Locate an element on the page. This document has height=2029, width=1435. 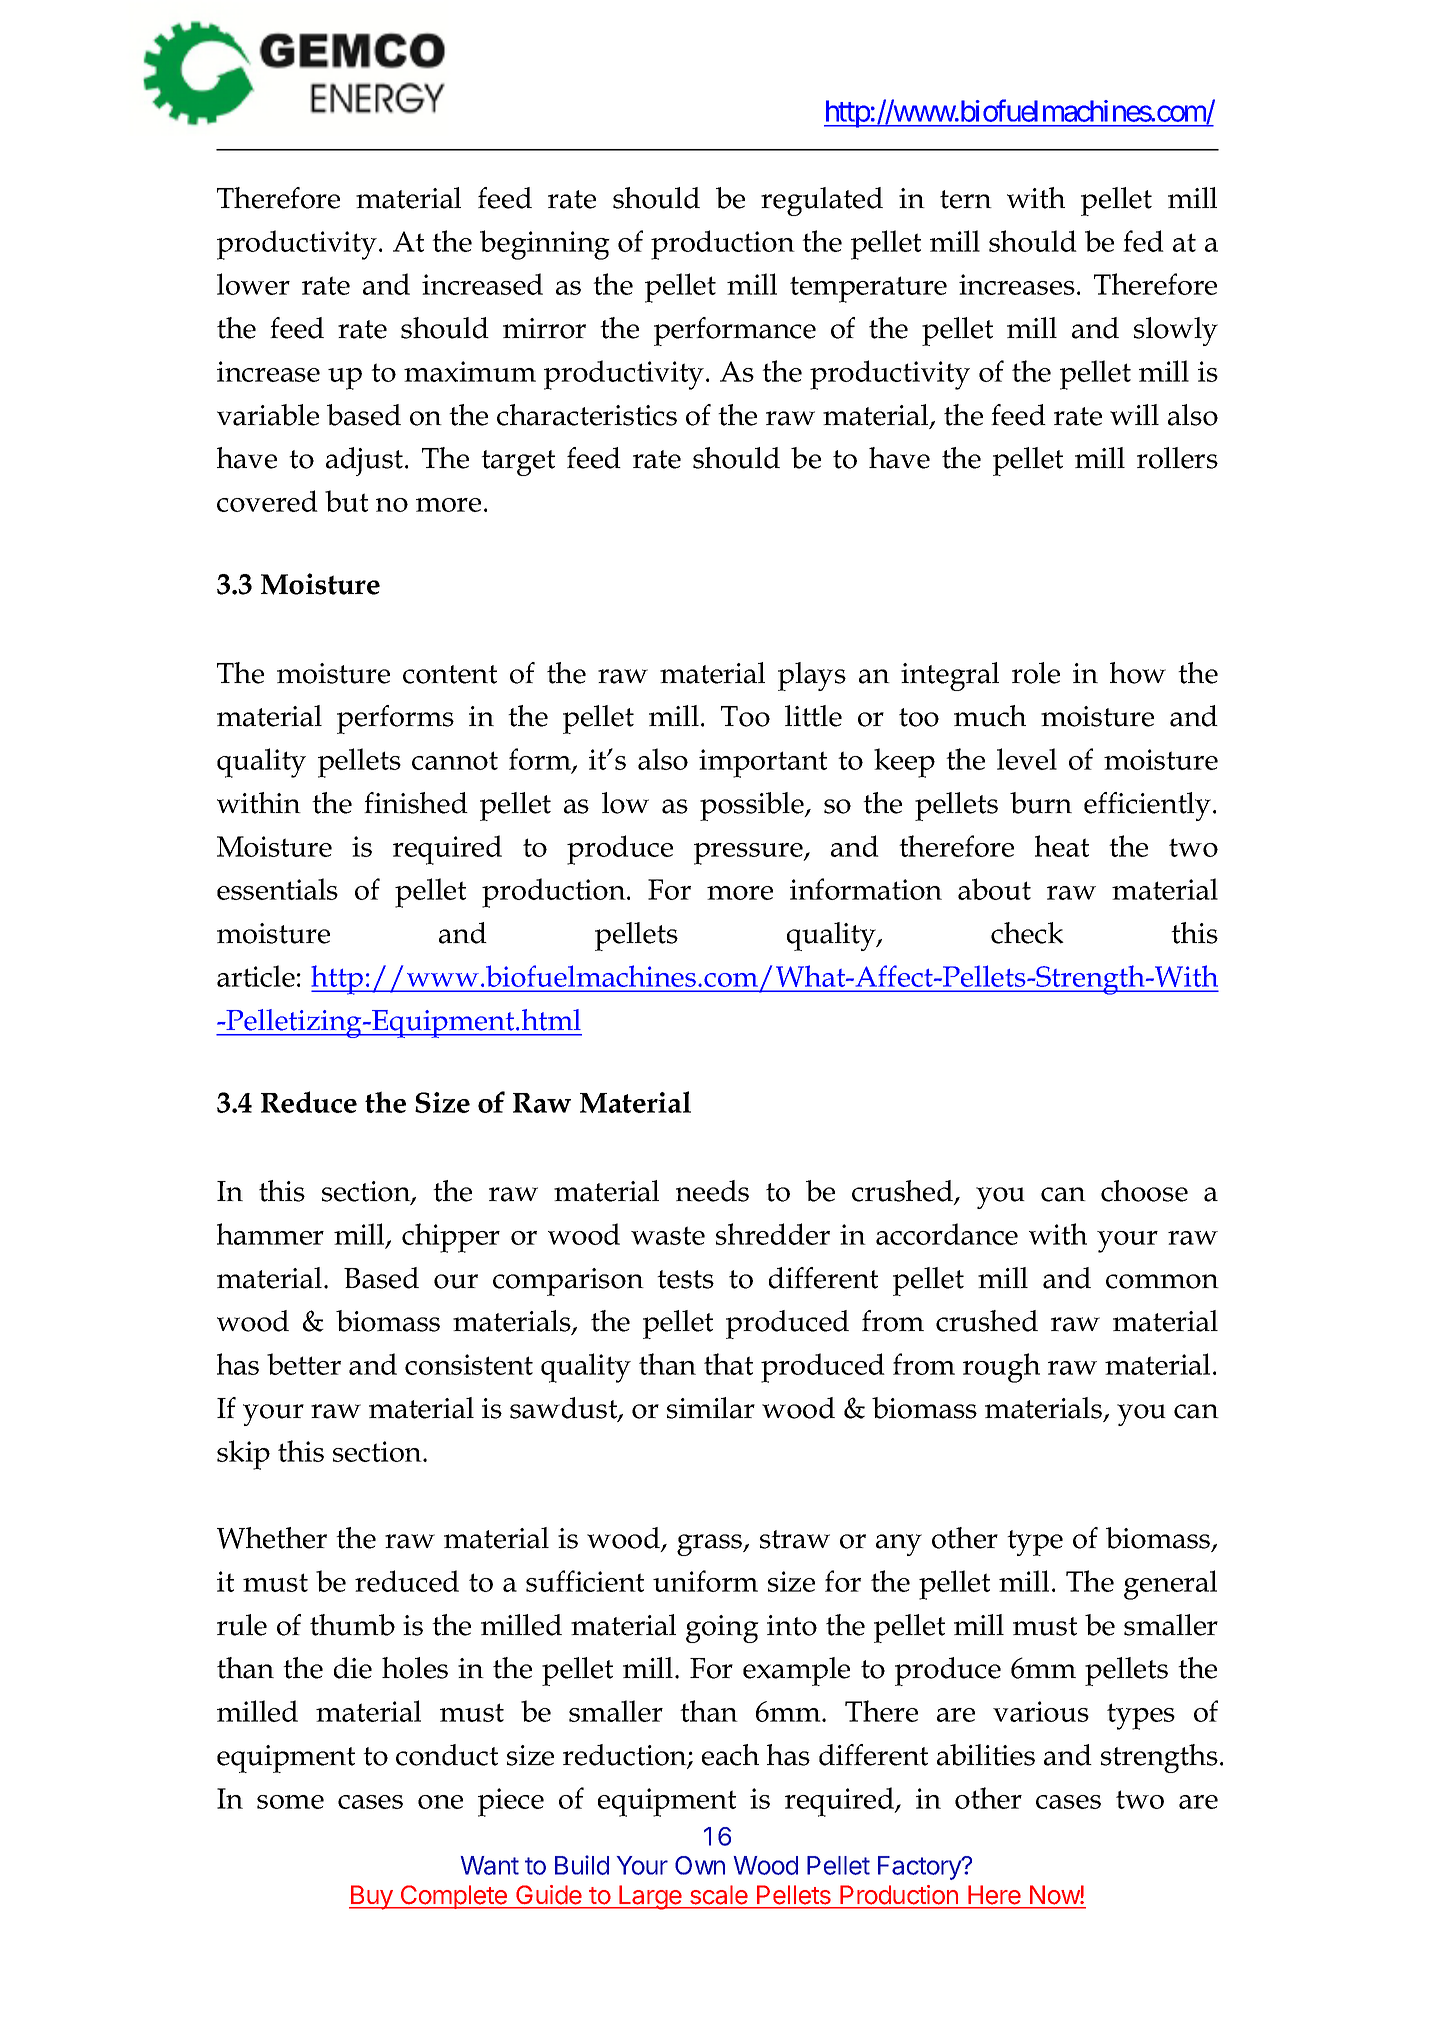
Buy is located at coordinates (372, 1897).
